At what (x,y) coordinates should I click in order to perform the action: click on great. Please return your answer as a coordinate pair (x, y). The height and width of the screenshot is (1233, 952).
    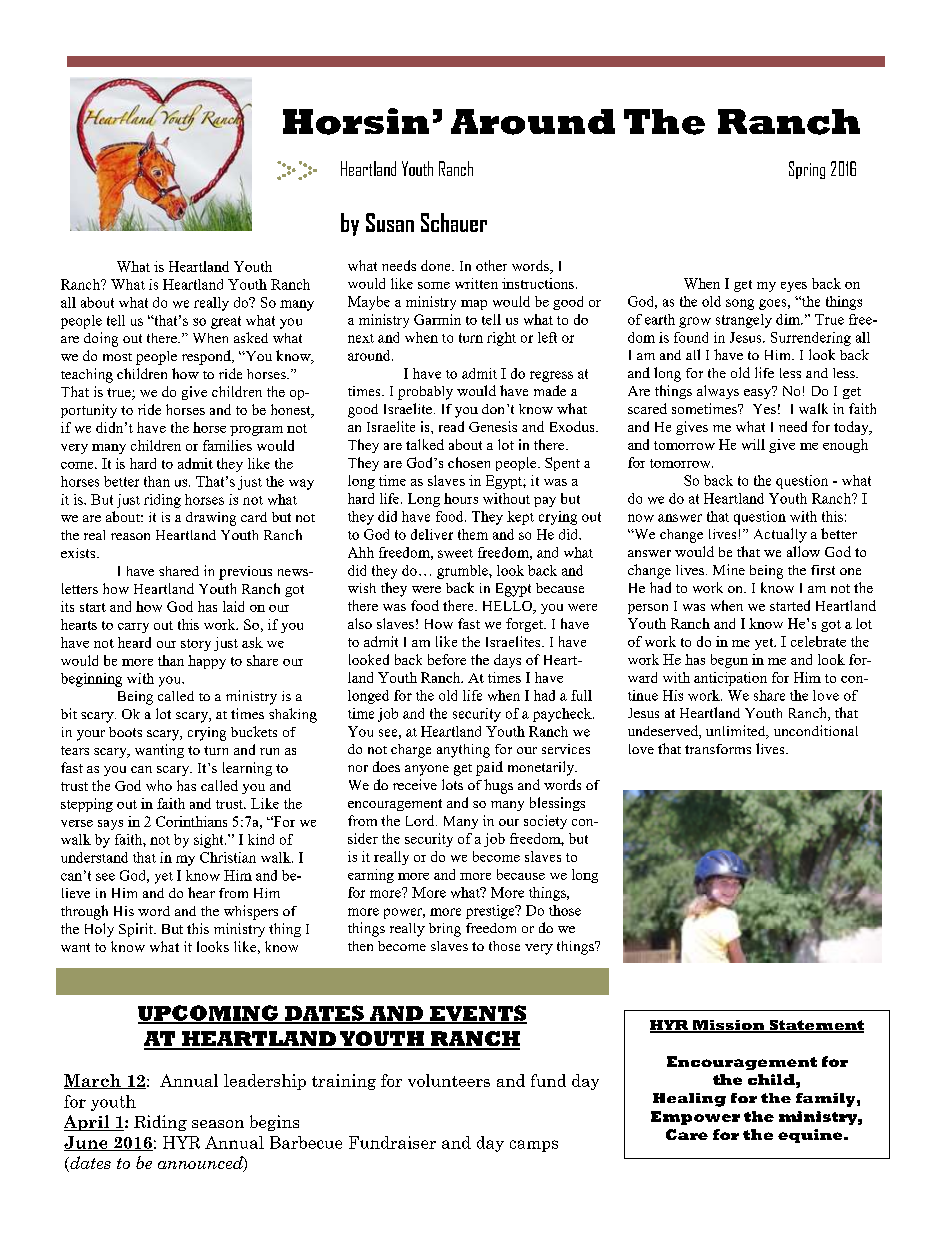
    Looking at the image, I should click on (226, 322).
